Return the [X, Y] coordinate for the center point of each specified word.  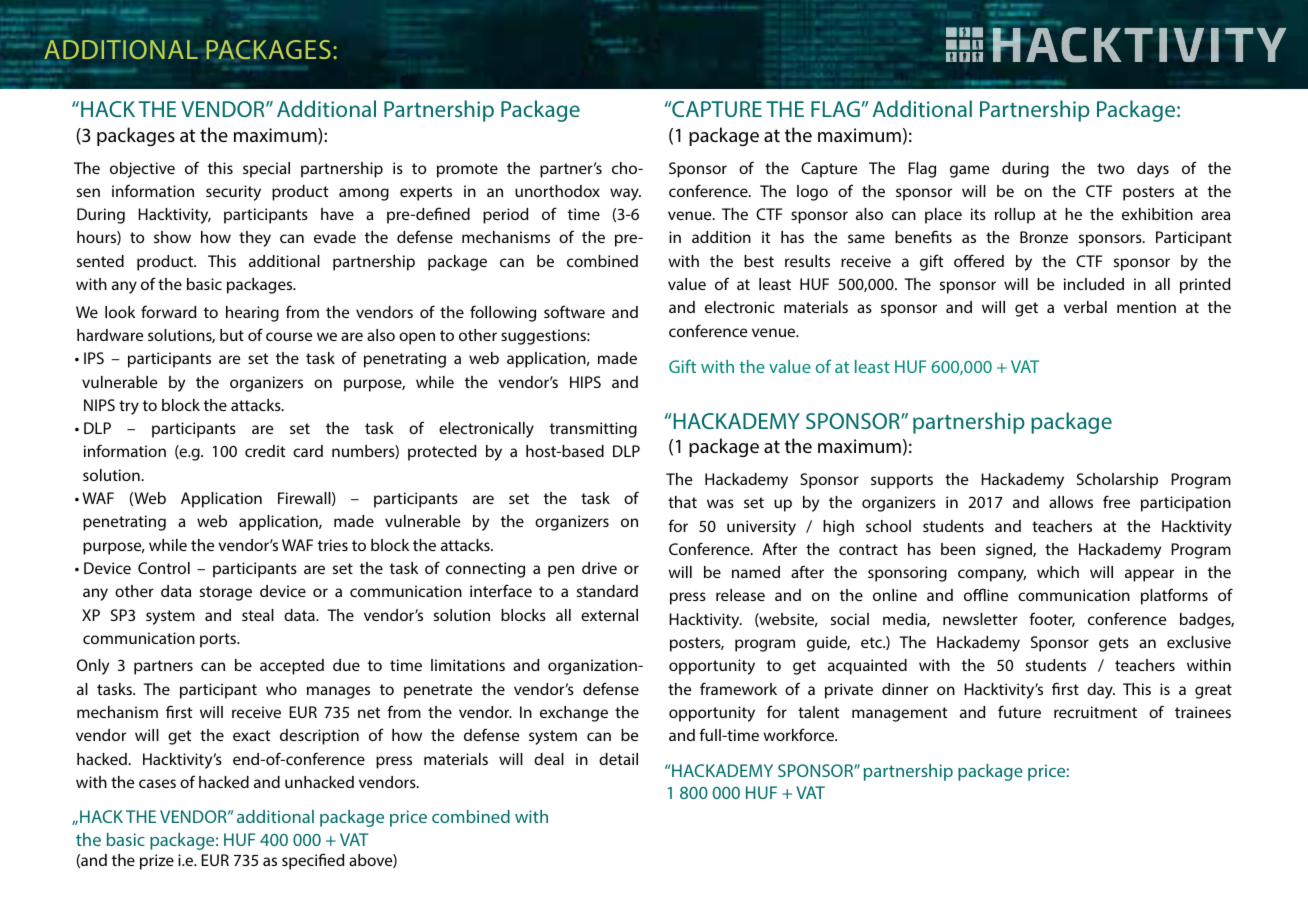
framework [738, 688]
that [682, 502]
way [625, 194]
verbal [1085, 307]
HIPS [585, 382]
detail [618, 759]
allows [1071, 502]
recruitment [1095, 712]
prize [157, 862]
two [1110, 168]
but [232, 335]
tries [333, 545]
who [281, 689]
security [233, 193]
